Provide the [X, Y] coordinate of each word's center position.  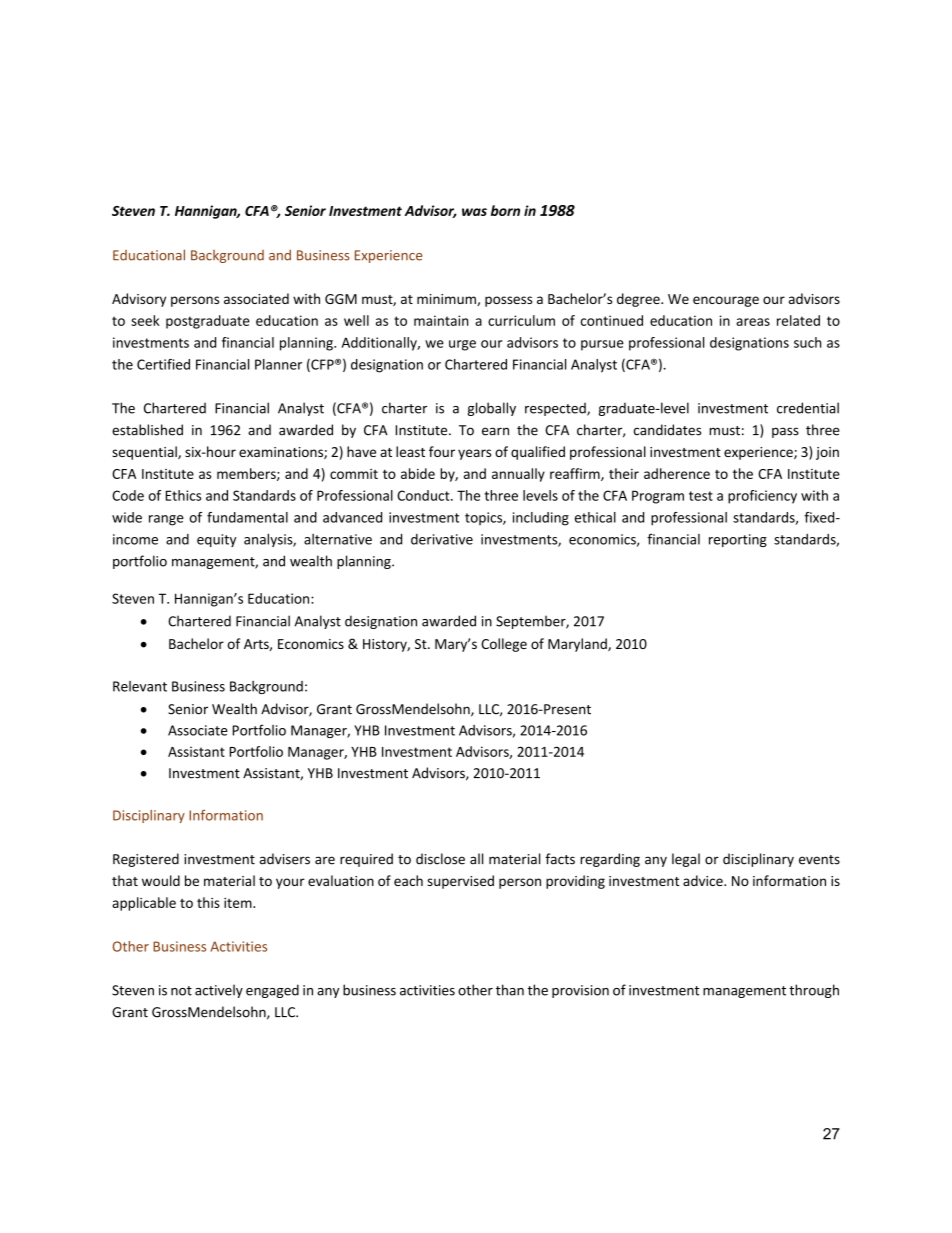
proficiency [762, 497]
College [504, 645]
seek [145, 320]
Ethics [183, 495]
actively [219, 991]
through [814, 991]
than [510, 990]
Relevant [140, 686]
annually [518, 475]
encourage [726, 301]
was [474, 212]
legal [686, 860]
